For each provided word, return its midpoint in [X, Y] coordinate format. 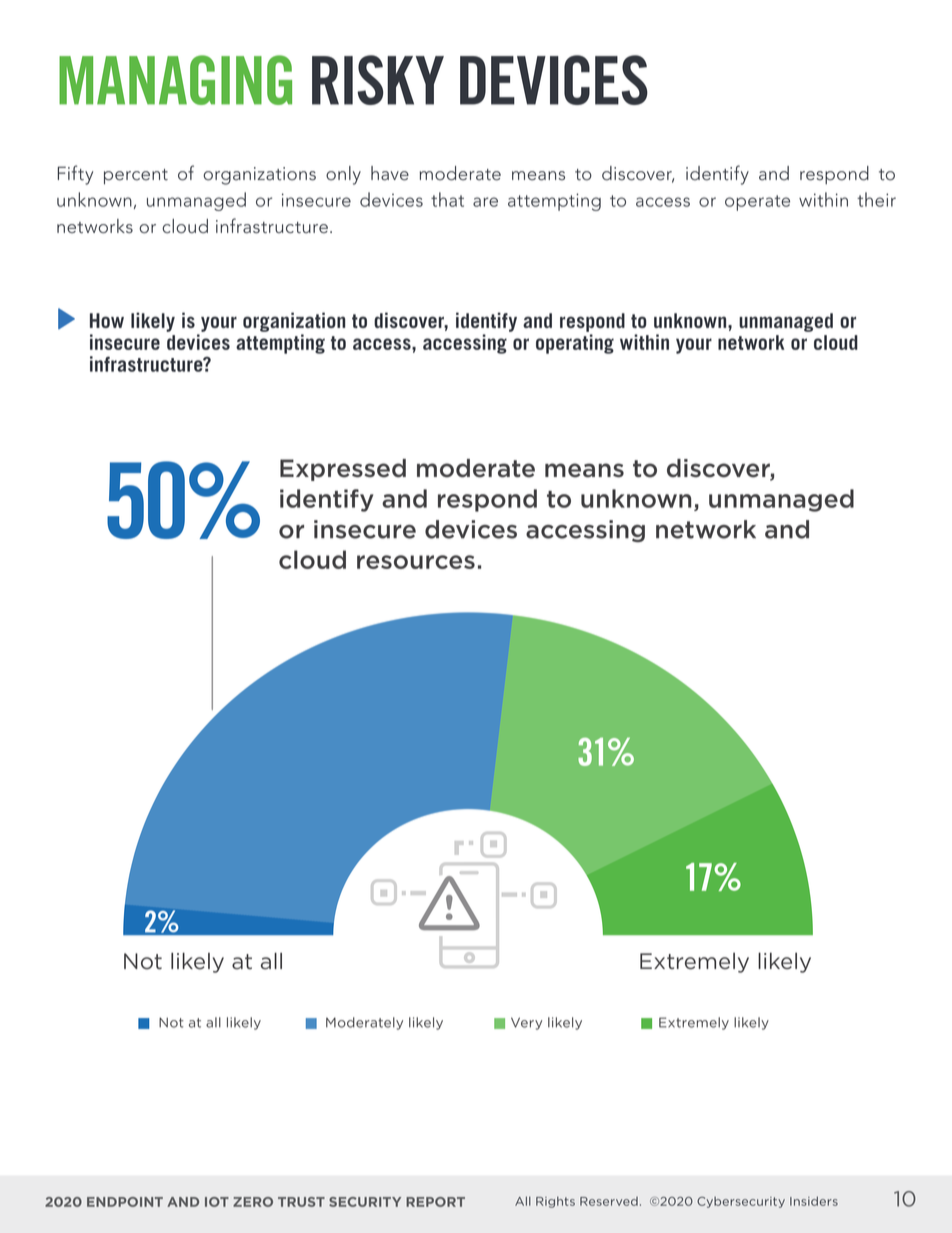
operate [757, 203]
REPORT [435, 1202]
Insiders [814, 1201]
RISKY [378, 80]
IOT [217, 1202]
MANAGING [175, 80]
